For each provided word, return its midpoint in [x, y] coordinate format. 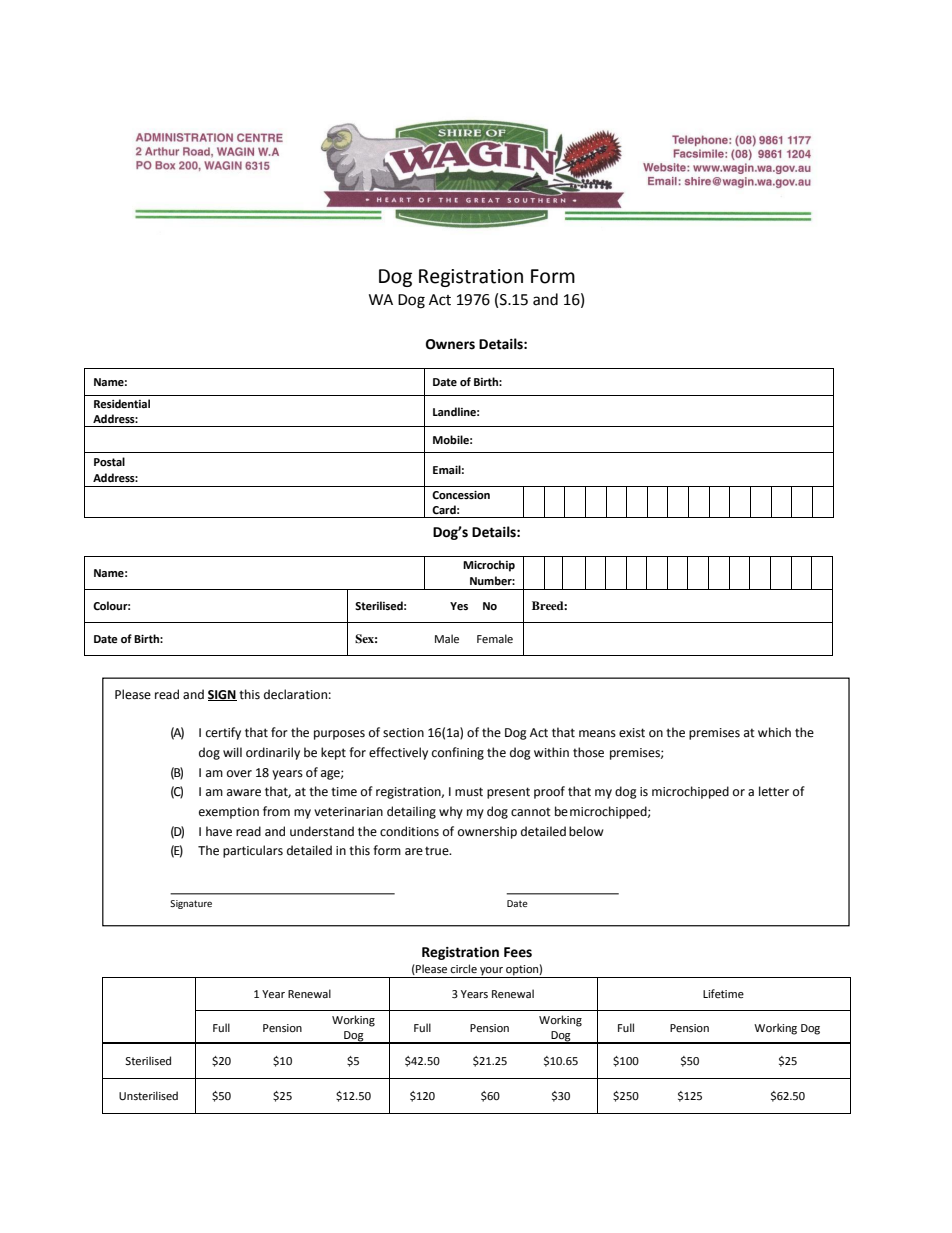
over [239, 774]
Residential [122, 404]
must [469, 792]
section [403, 733]
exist [632, 733]
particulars [253, 851]
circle [463, 969]
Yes [459, 606]
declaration [295, 694]
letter [774, 791]
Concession [461, 495]
